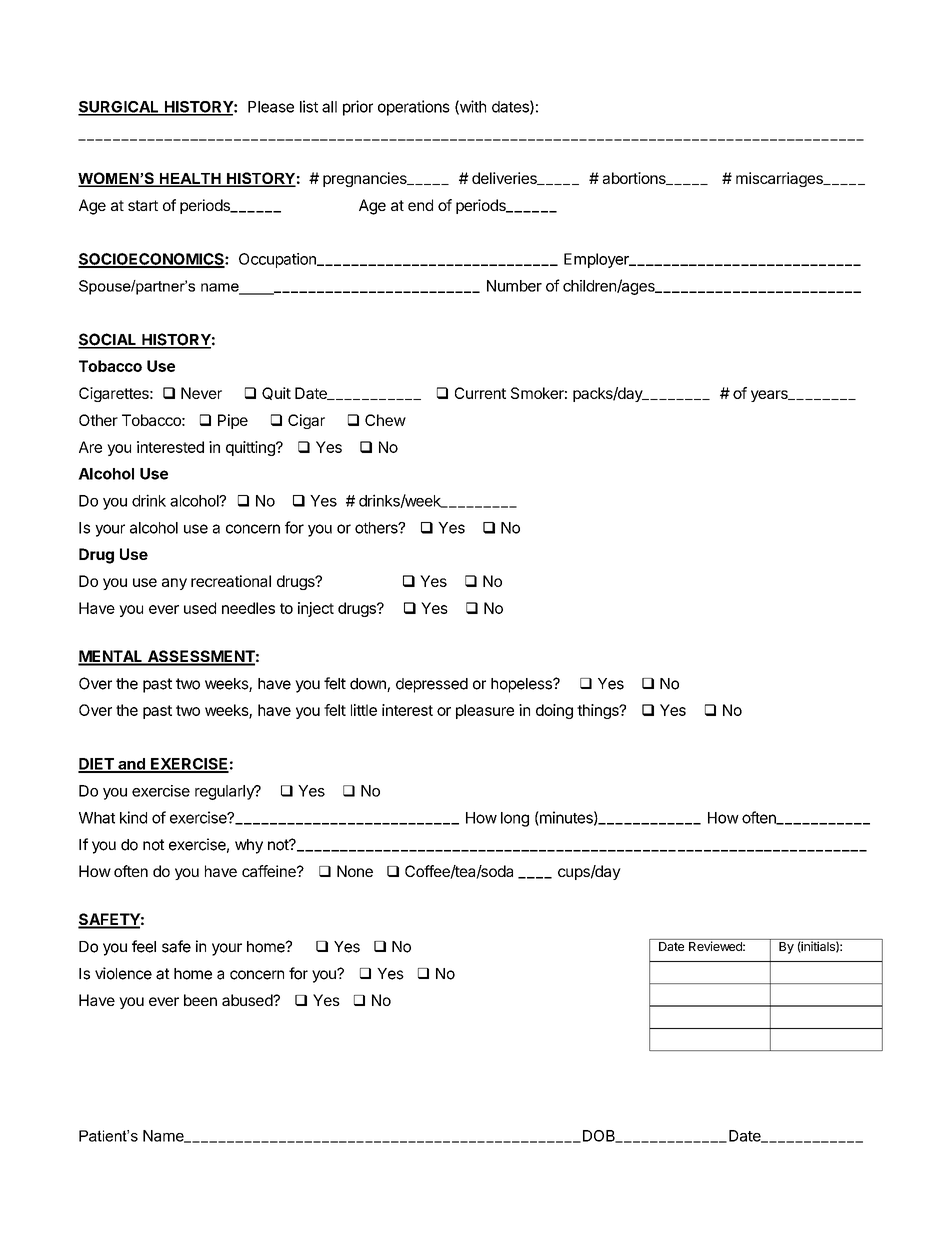 This screenshot has height=1233, width=952. Describe the element at coordinates (385, 420) in the screenshot. I see `Chew` at that location.
